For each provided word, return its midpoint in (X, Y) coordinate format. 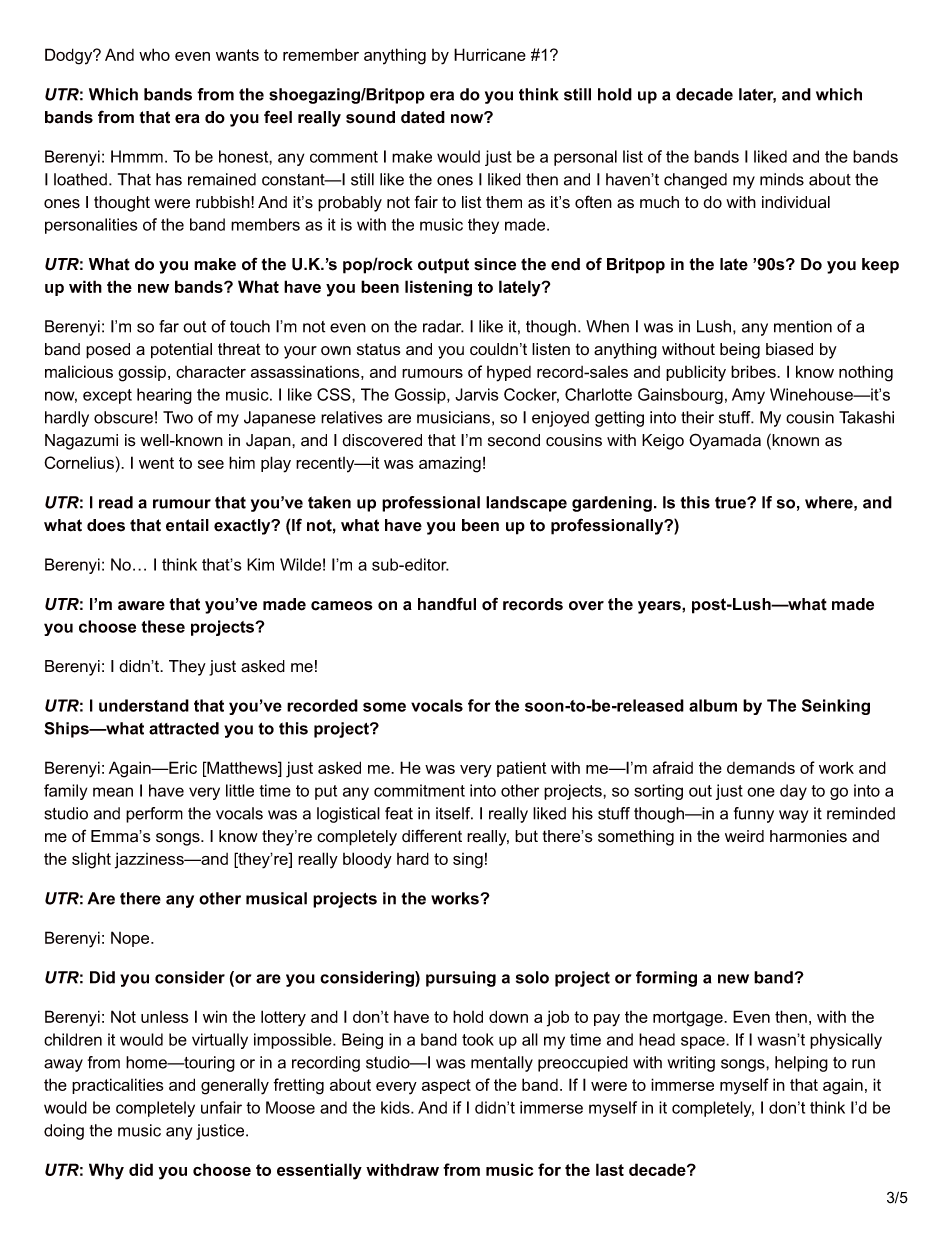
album (713, 705)
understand (144, 705)
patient (521, 769)
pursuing (461, 979)
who (154, 54)
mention (803, 326)
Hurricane (490, 54)
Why (106, 1171)
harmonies (808, 836)
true (731, 503)
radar (443, 326)
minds (782, 179)
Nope (131, 939)
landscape (526, 504)
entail (187, 525)
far (169, 326)
